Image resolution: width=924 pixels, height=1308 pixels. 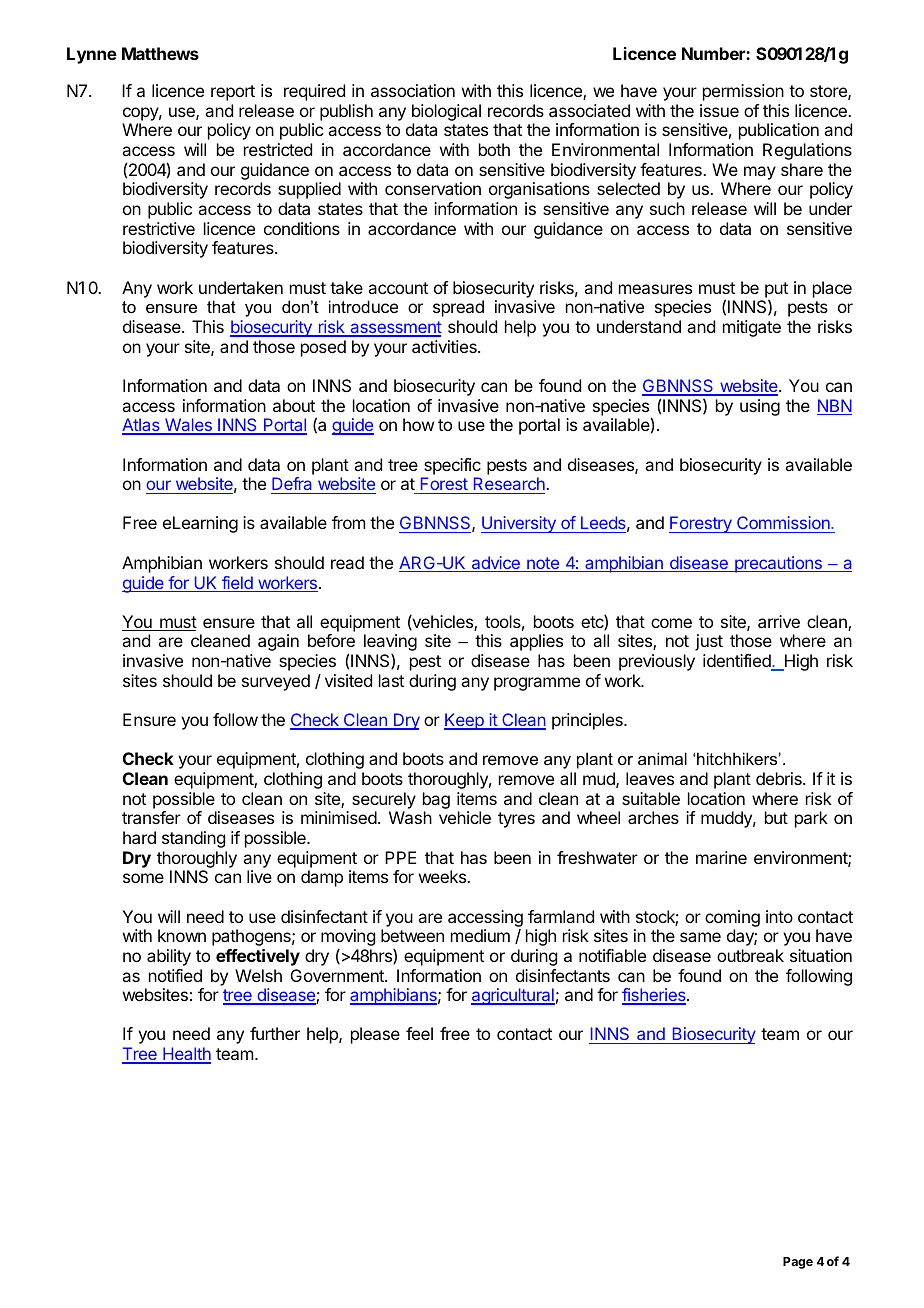 I want to click on biological, so click(x=446, y=112).
